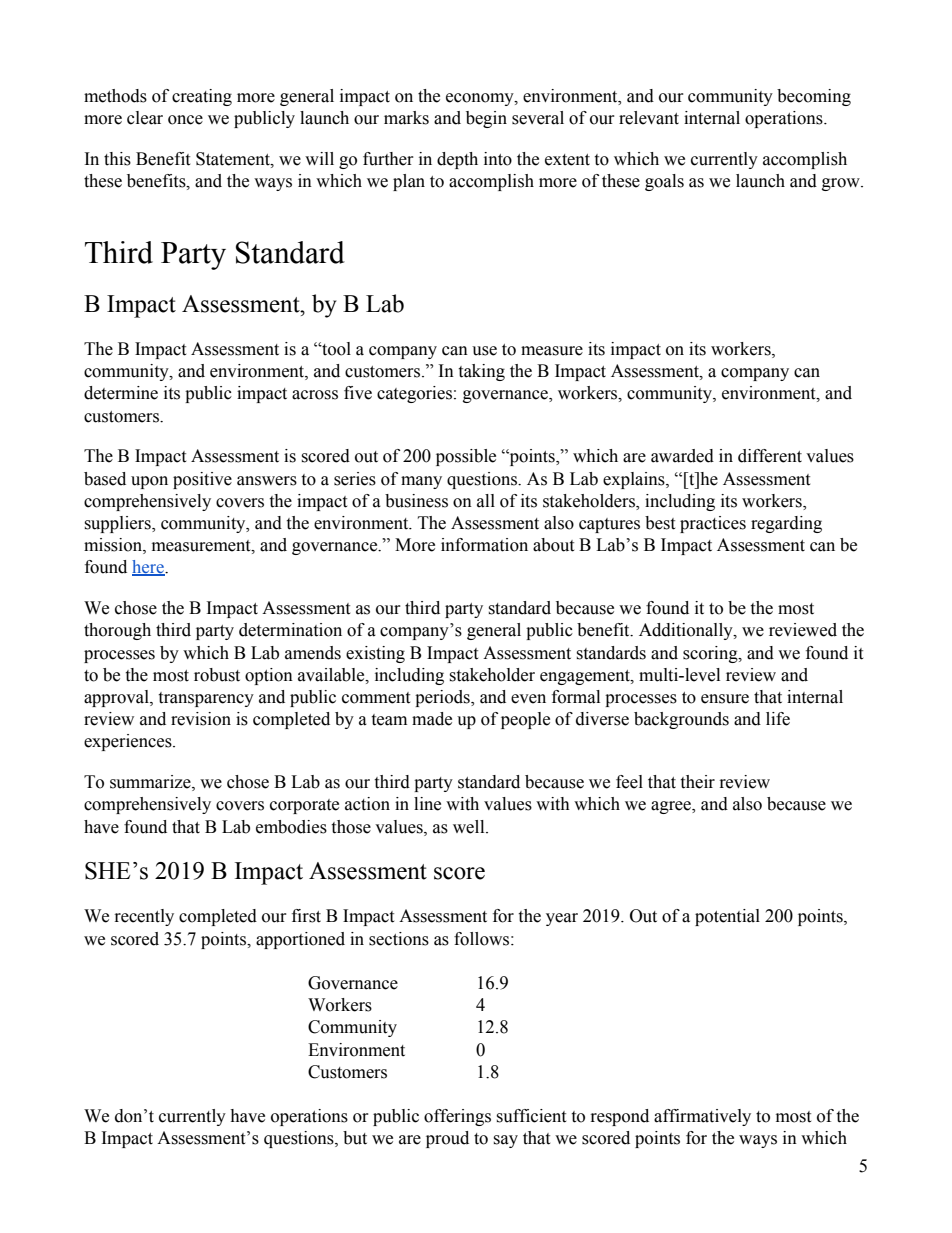 The width and height of the image is (952, 1233). Describe the element at coordinates (185, 120) in the image. I see `once` at that location.
